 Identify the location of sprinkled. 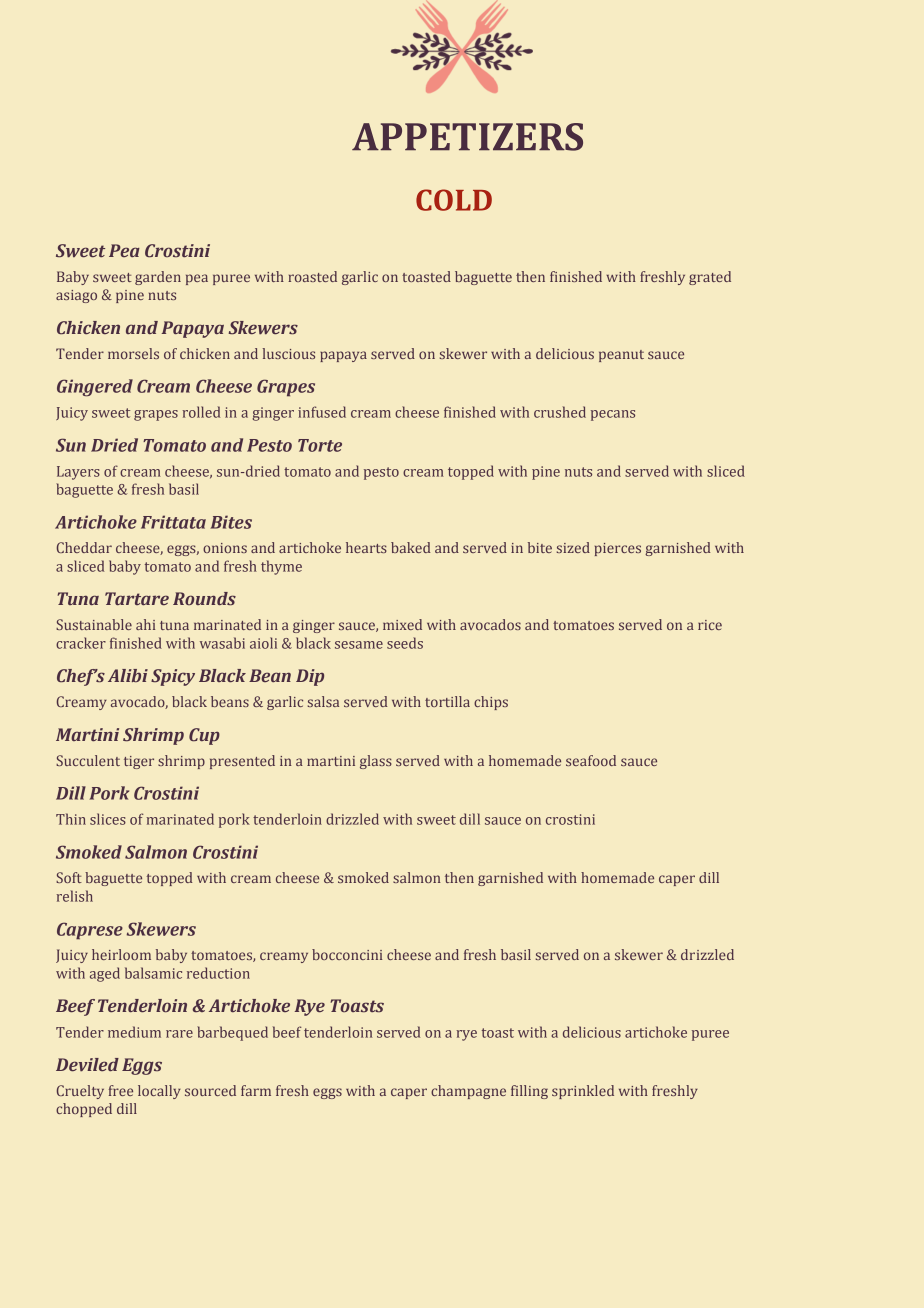
(583, 1092).
